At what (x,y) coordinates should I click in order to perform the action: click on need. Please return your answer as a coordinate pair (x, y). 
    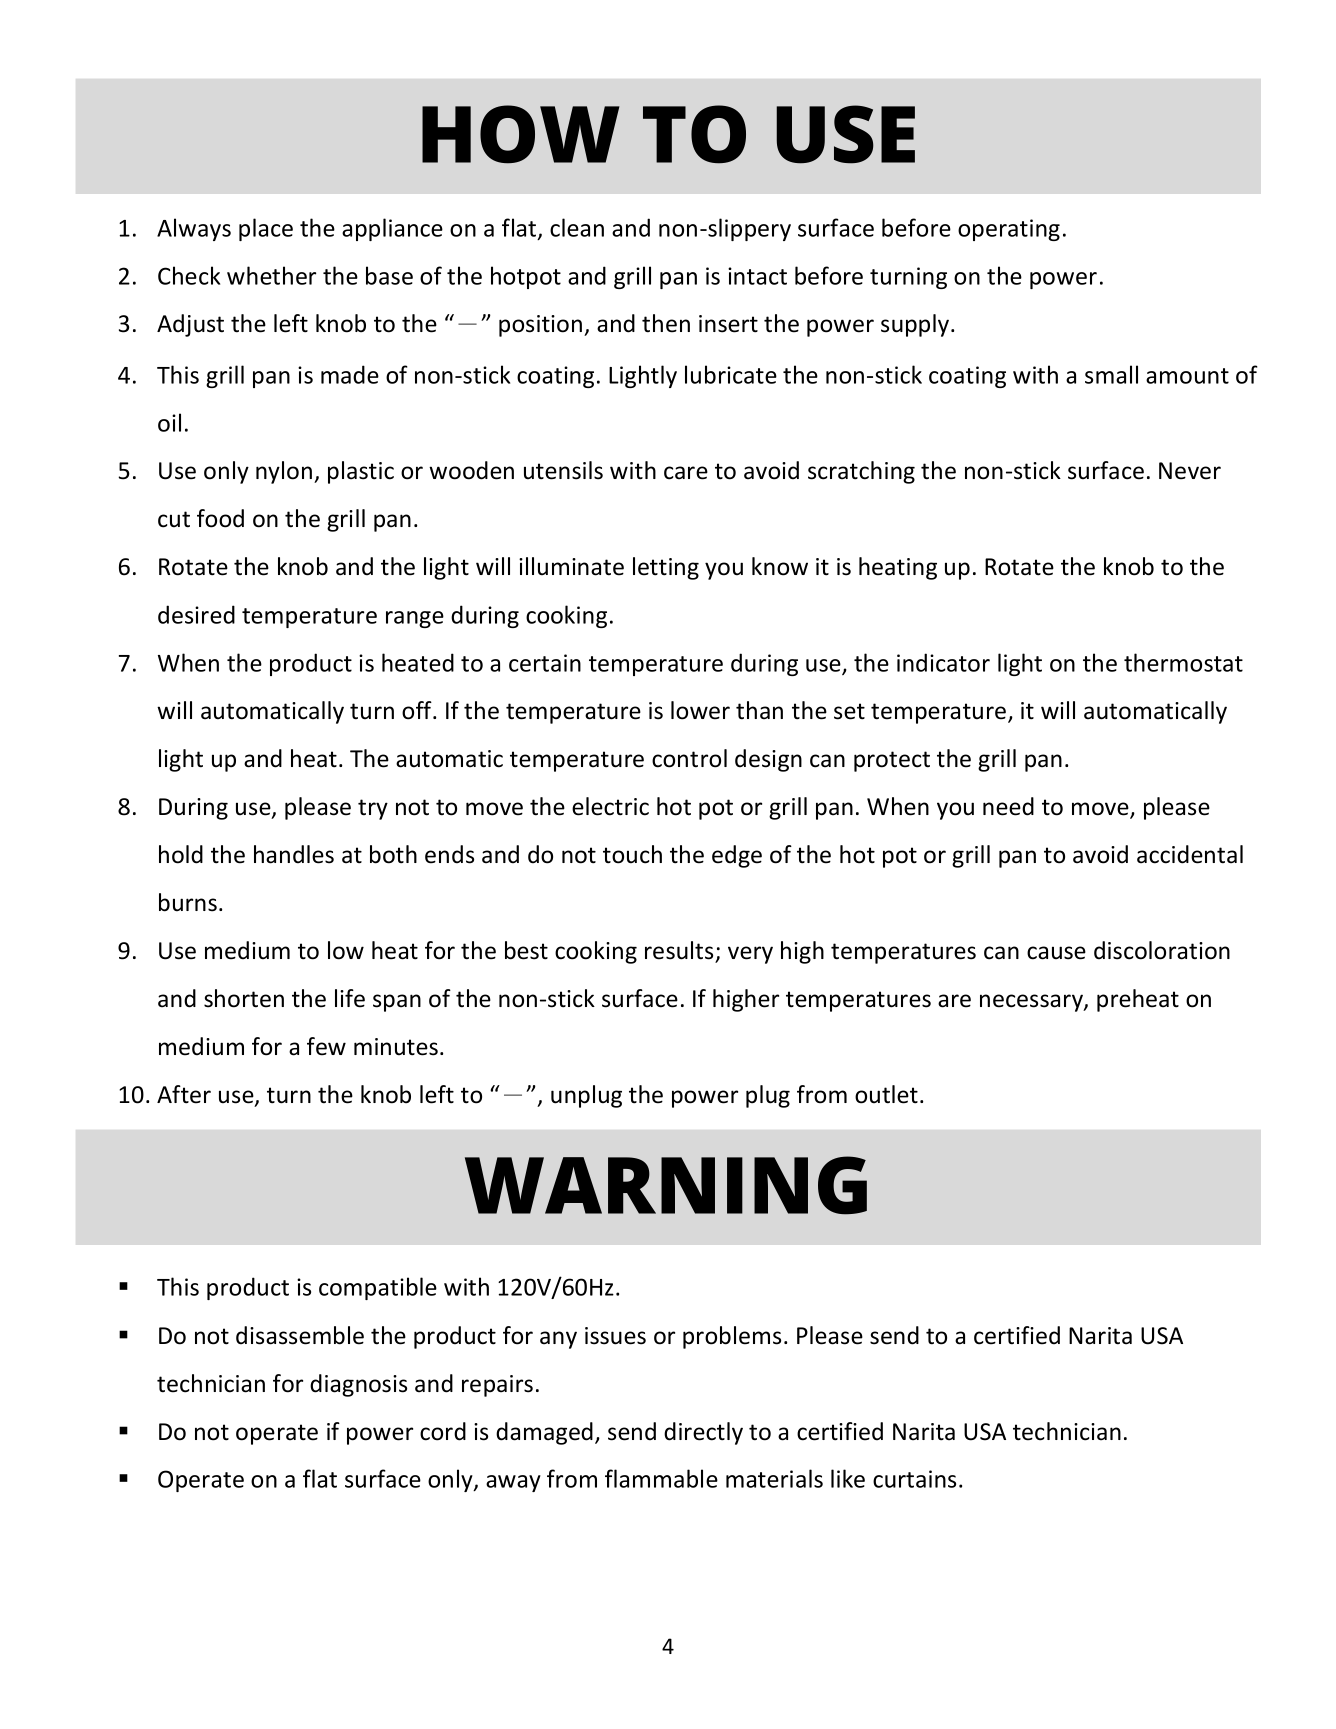
    Looking at the image, I should click on (1008, 806).
